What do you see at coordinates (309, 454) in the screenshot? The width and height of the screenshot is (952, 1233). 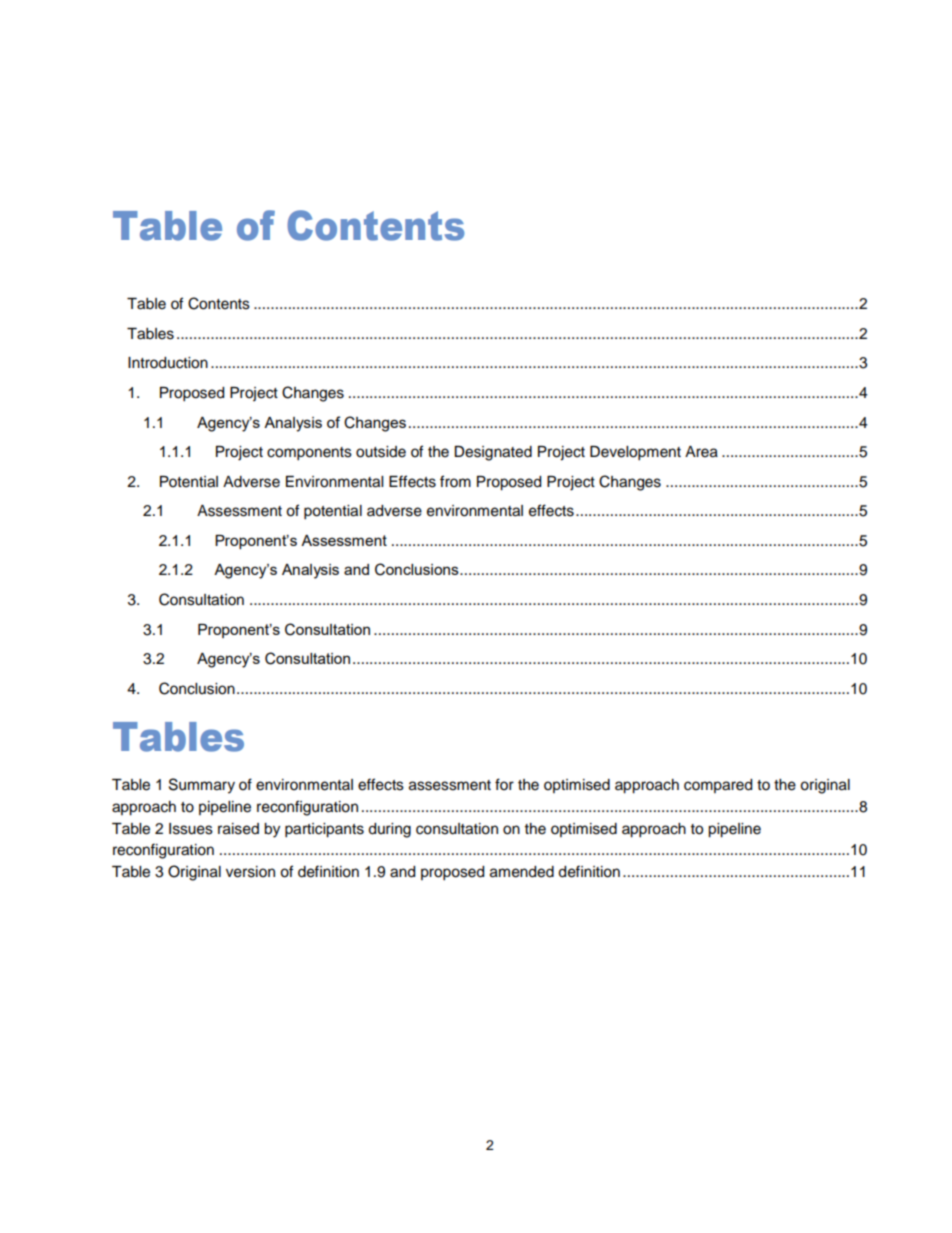 I see `components` at bounding box center [309, 454].
